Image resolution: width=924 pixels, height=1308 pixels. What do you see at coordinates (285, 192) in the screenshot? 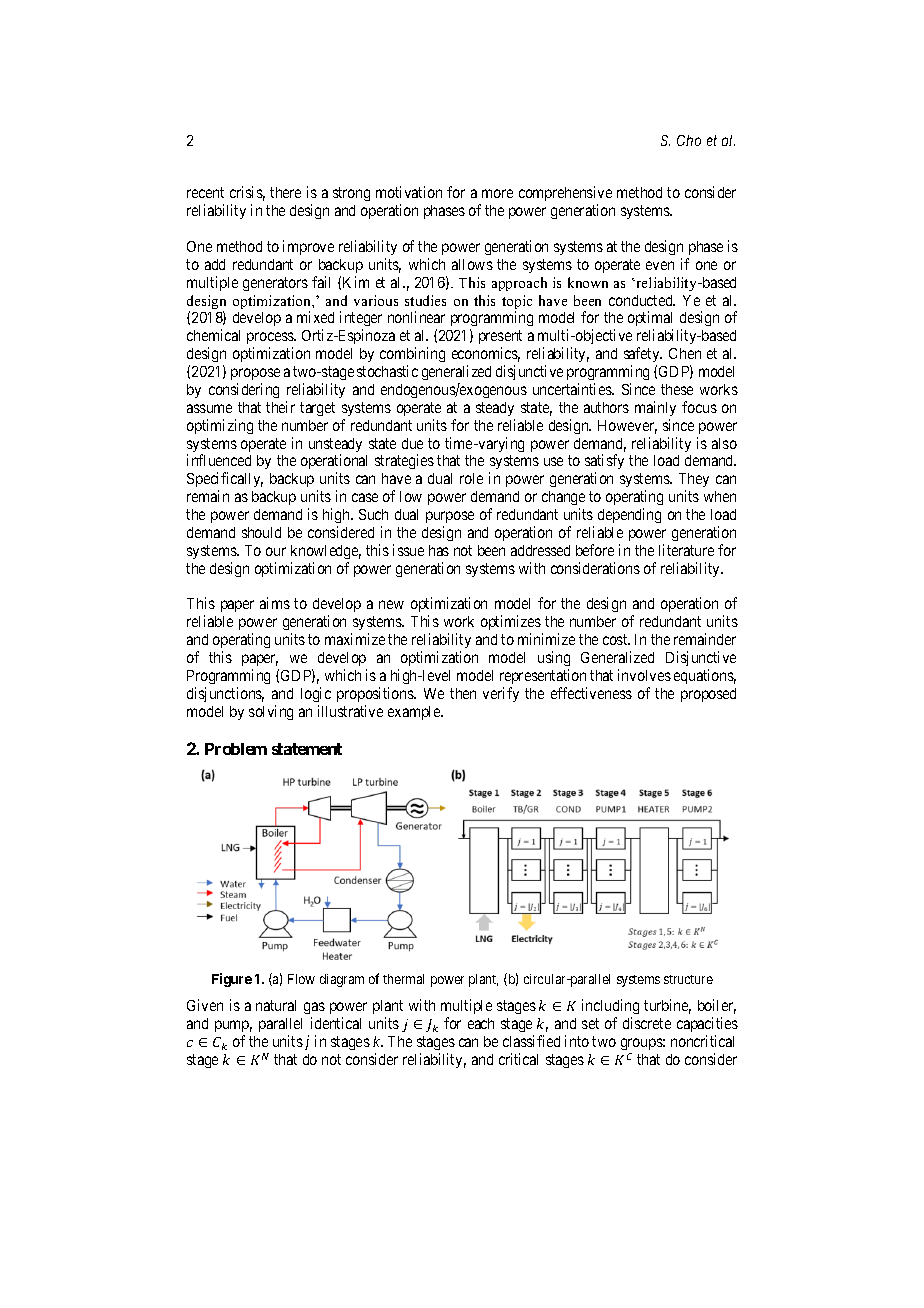
I see `there` at bounding box center [285, 192].
